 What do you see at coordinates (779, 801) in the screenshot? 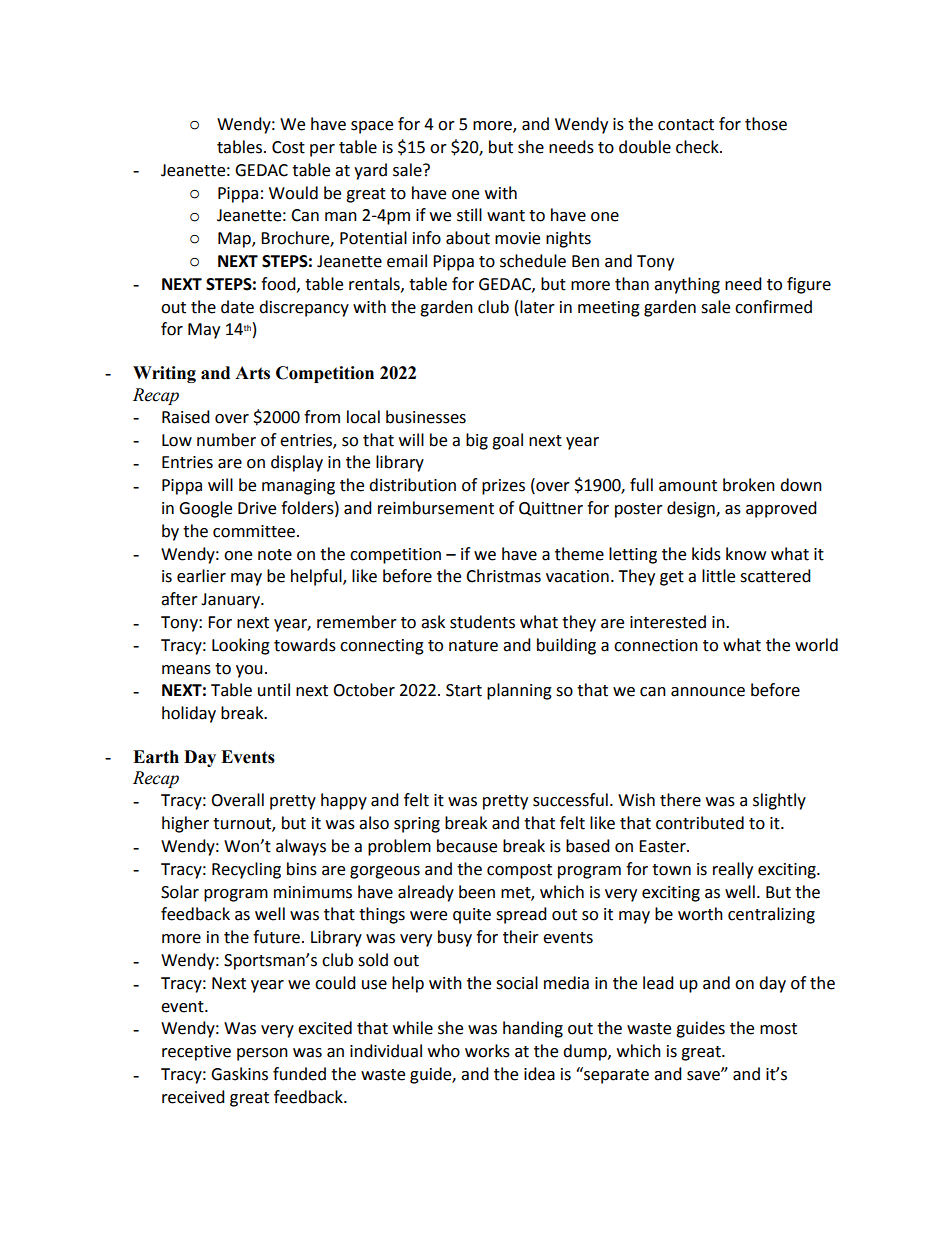
I see `slightly` at bounding box center [779, 801].
